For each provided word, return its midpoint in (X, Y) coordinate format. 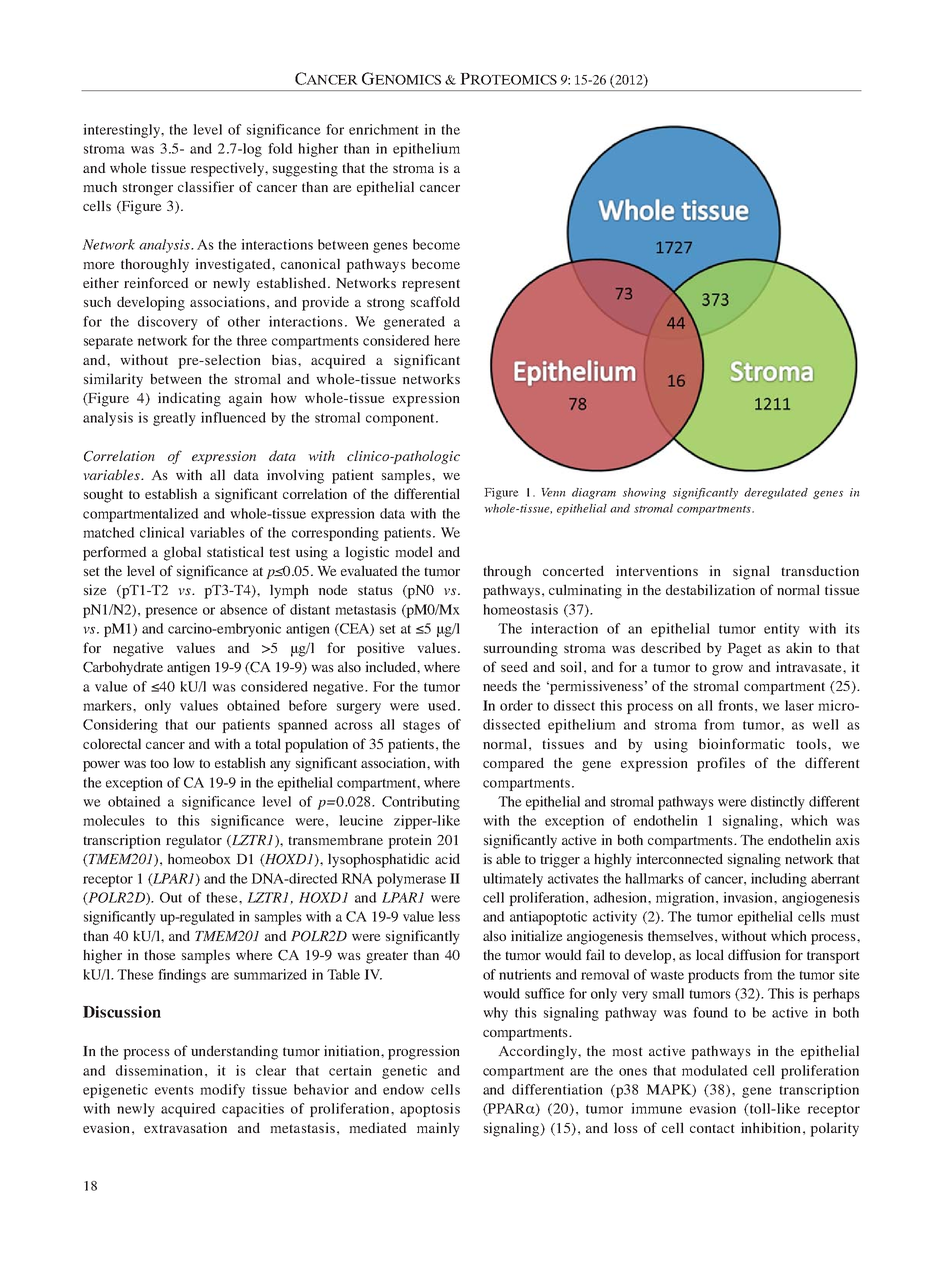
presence (171, 612)
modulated (715, 1070)
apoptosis (430, 1110)
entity (782, 630)
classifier (206, 186)
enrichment (384, 129)
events (174, 1090)
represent (431, 285)
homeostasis (520, 609)
